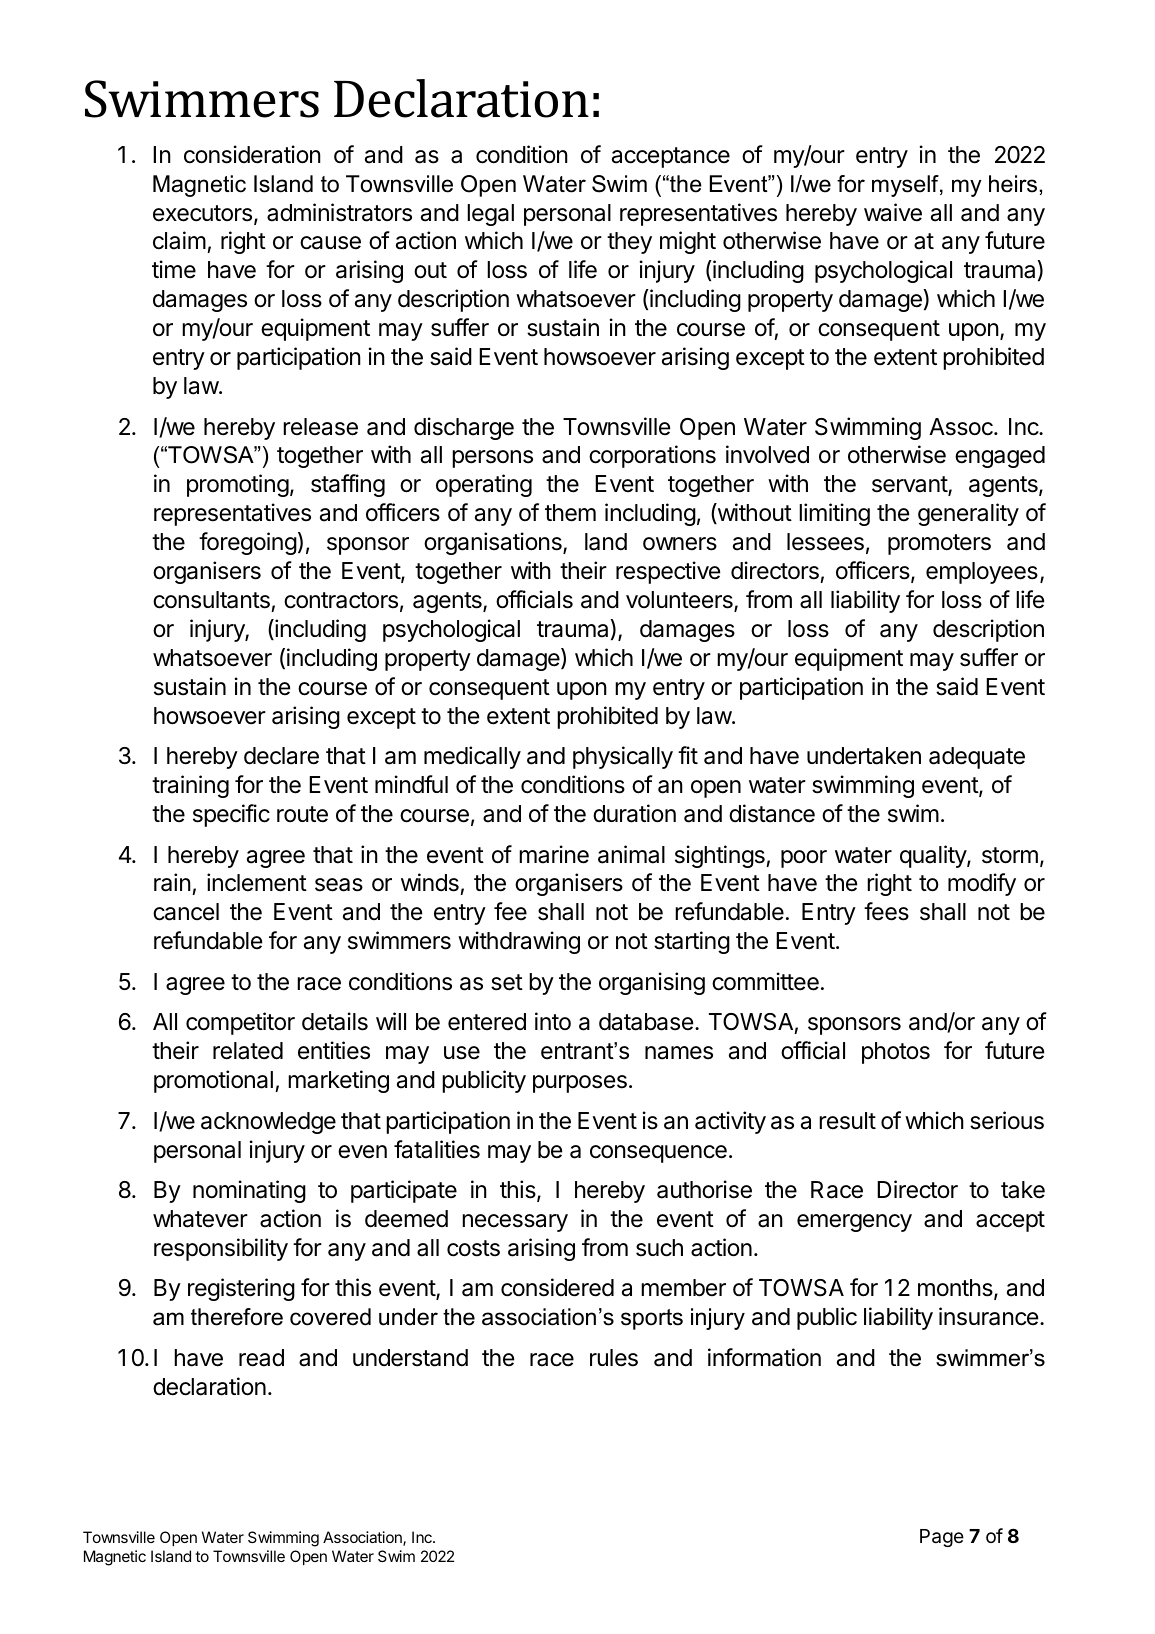 The width and height of the screenshot is (1155, 1634). Describe the element at coordinates (906, 186) in the screenshot. I see `myself` at that location.
